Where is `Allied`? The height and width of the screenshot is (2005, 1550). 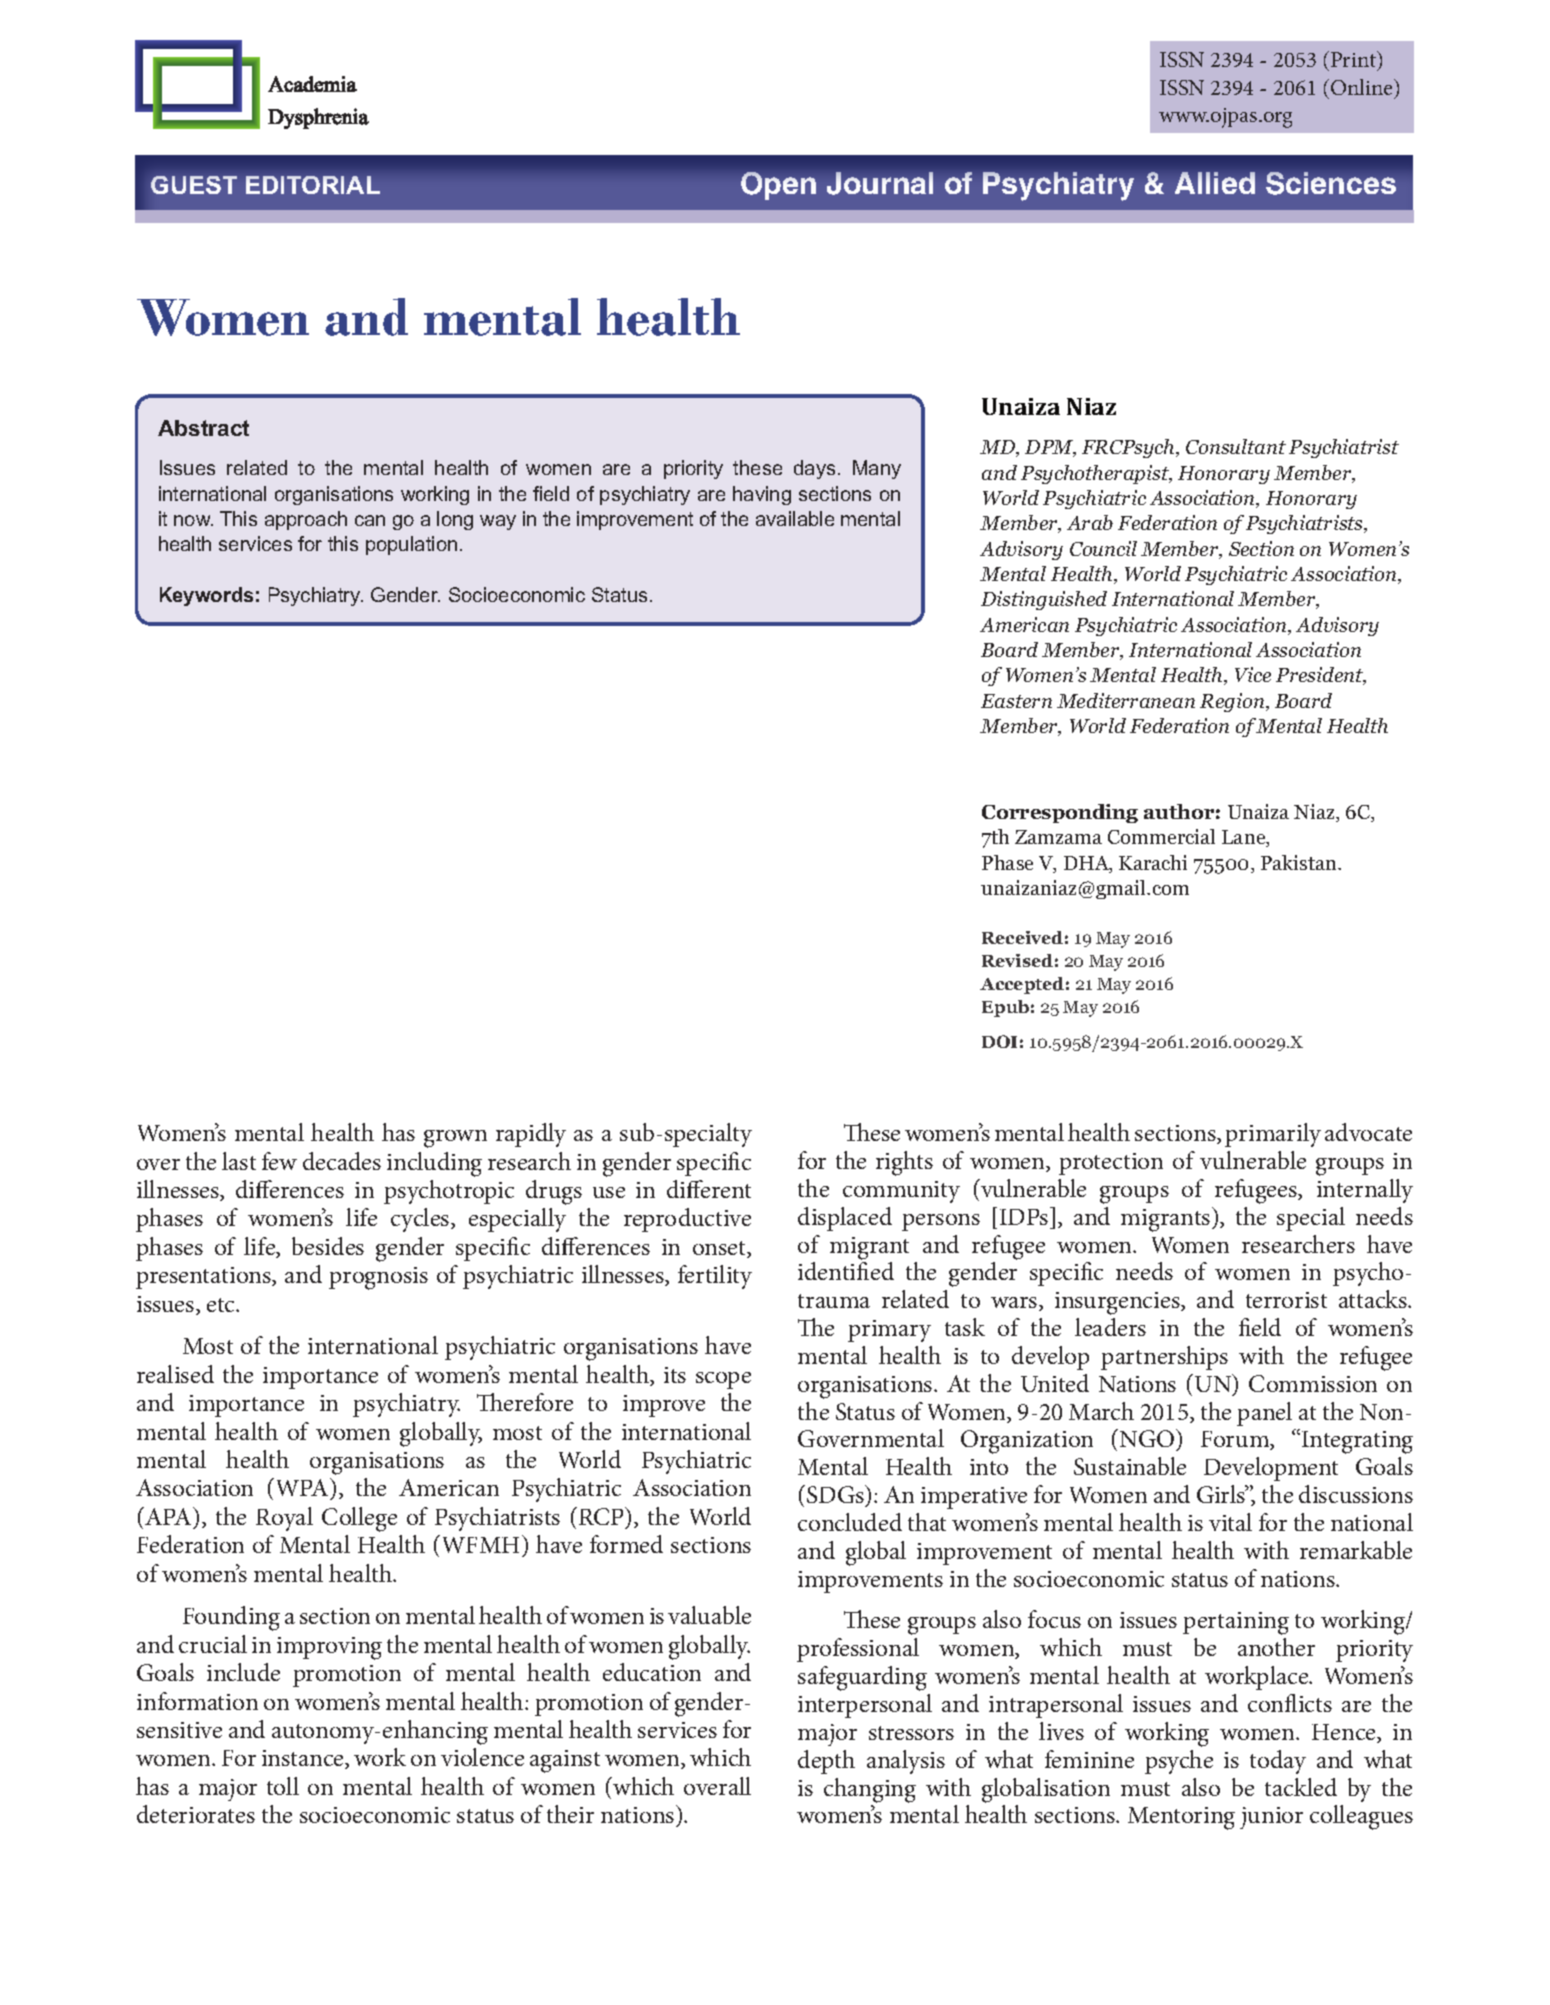
Allied is located at coordinates (1215, 183).
